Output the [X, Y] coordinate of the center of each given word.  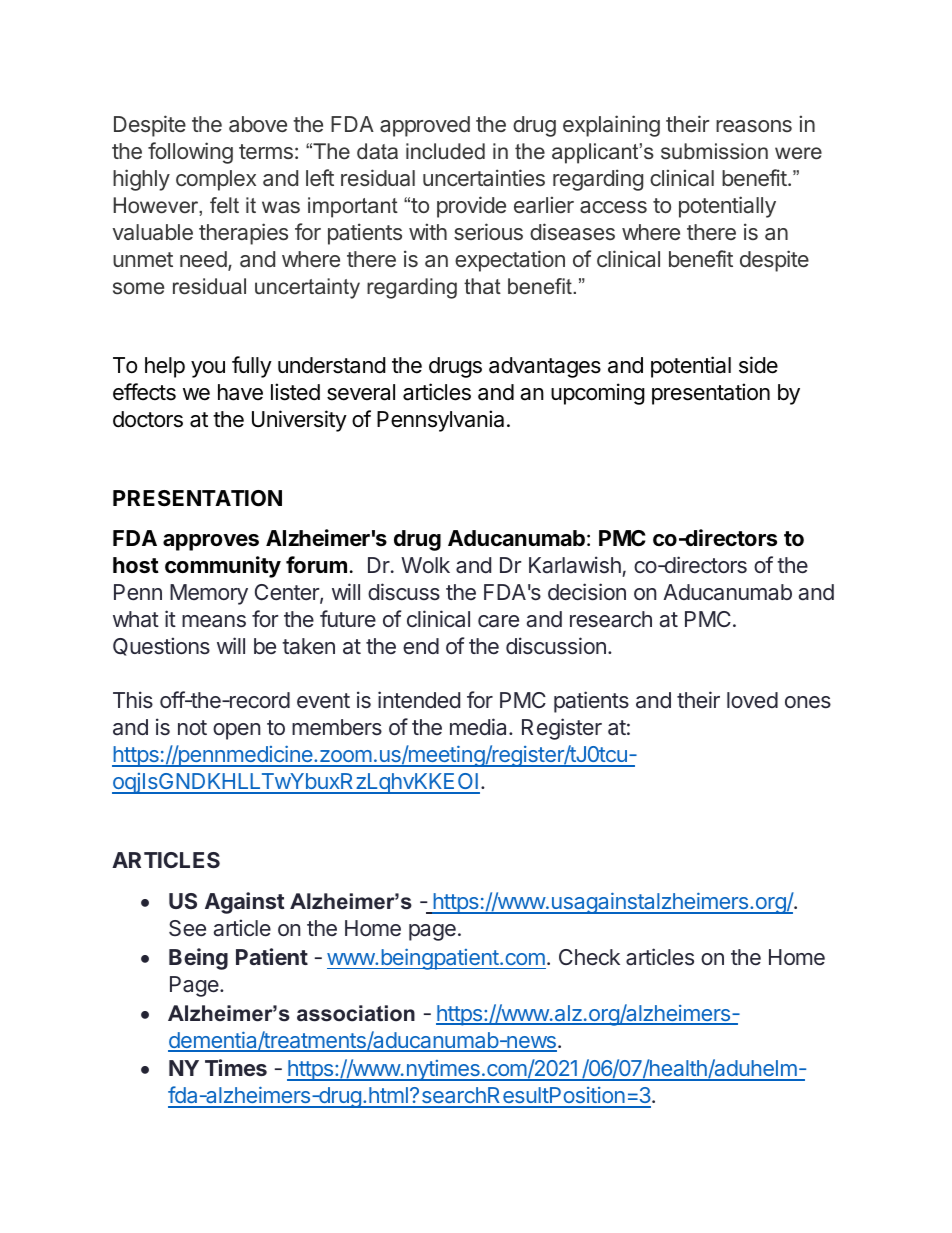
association [356, 1013]
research [611, 619]
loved [752, 700]
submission [714, 151]
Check [589, 957]
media [480, 727]
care [498, 621]
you [208, 369]
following [190, 153]
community [223, 567]
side [758, 365]
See [187, 928]
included [445, 151]
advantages [545, 367]
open [236, 731]
